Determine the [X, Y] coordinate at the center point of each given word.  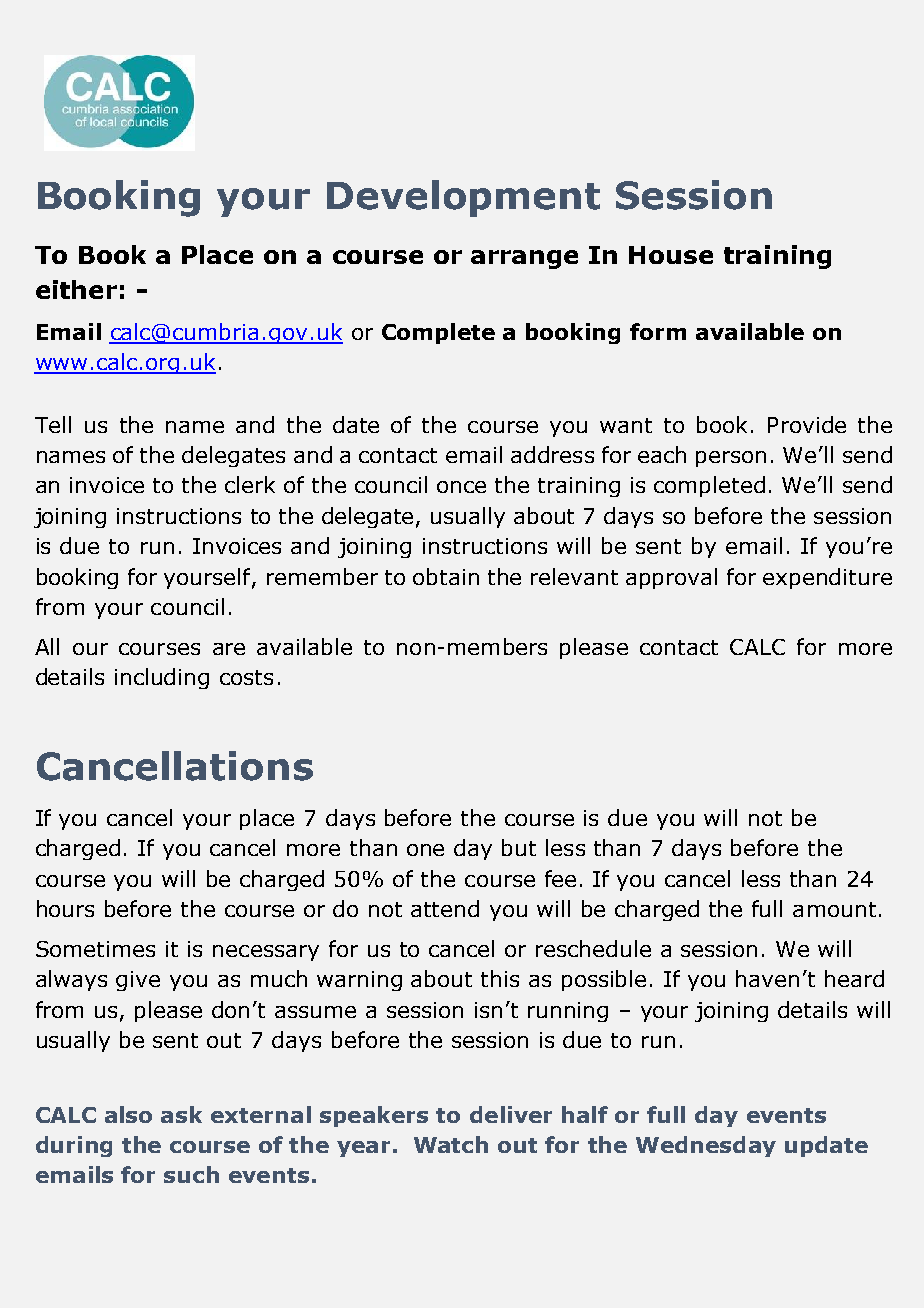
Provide [807, 424]
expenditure [827, 578]
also [128, 1114]
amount [834, 909]
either [76, 289]
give [138, 981]
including [162, 678]
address [552, 454]
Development [463, 198]
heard [854, 978]
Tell [53, 424]
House [671, 255]
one [425, 850]
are [229, 649]
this [500, 978]
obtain [446, 576]
